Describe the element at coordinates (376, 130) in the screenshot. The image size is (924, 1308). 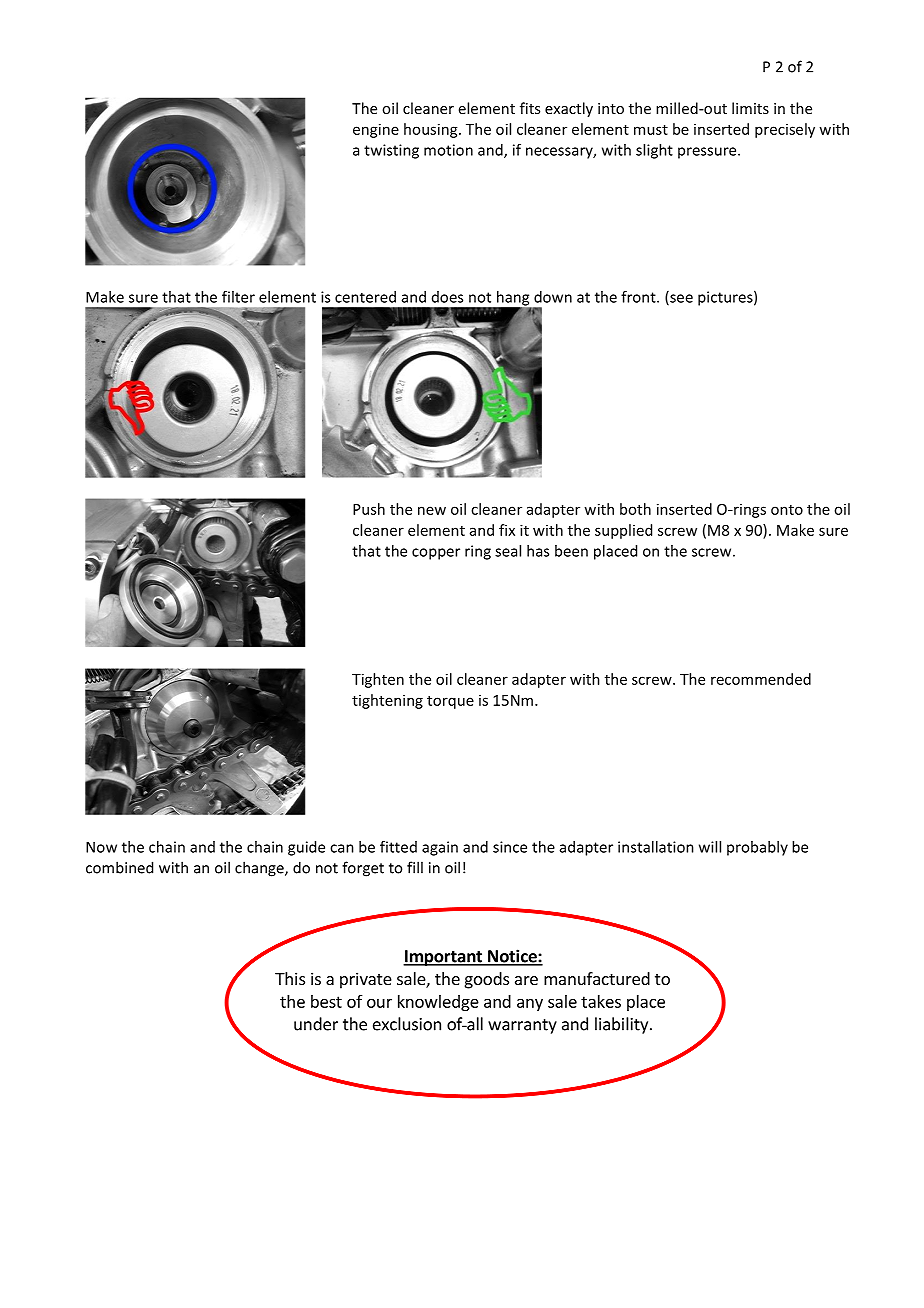
I see `engine` at that location.
